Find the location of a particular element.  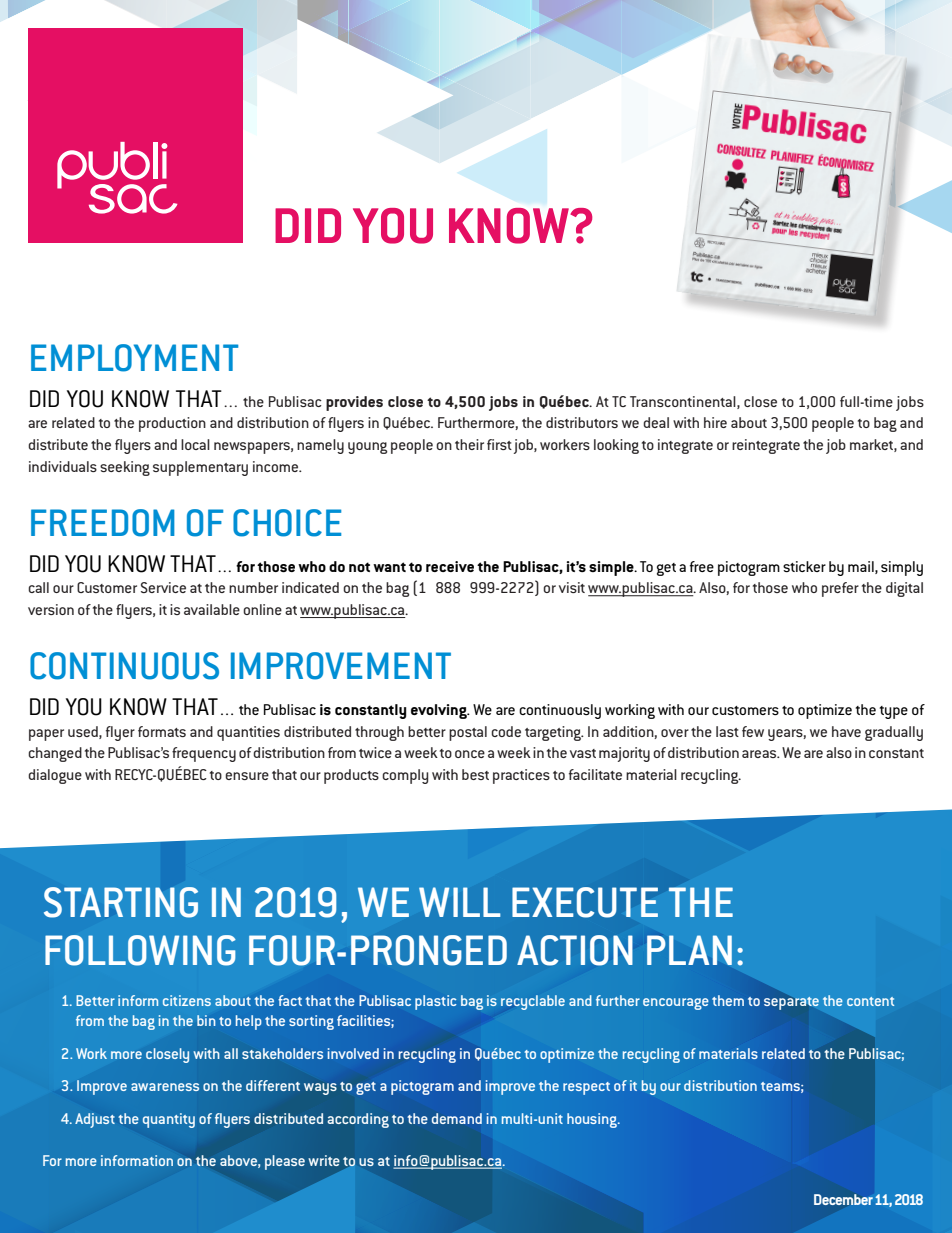

prefer is located at coordinates (840, 589).
